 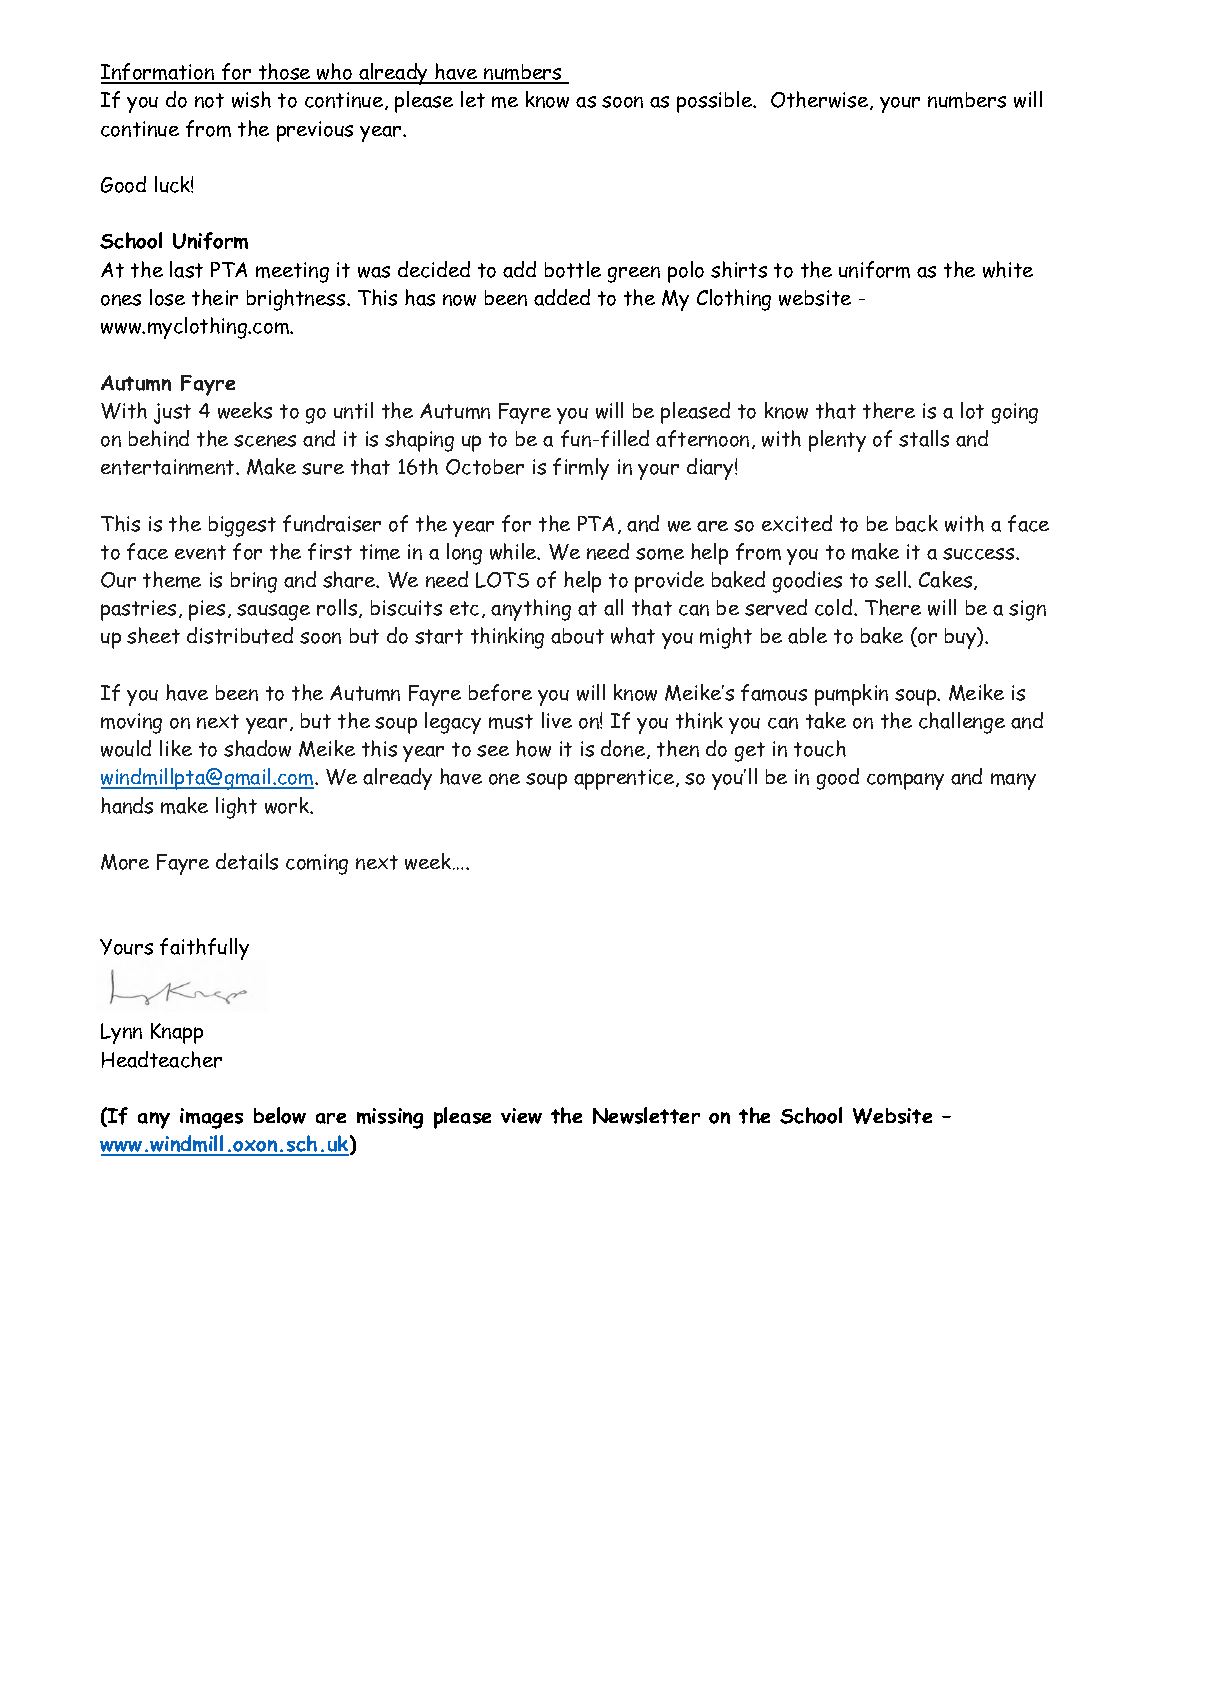 I want to click on anything, so click(x=531, y=610).
